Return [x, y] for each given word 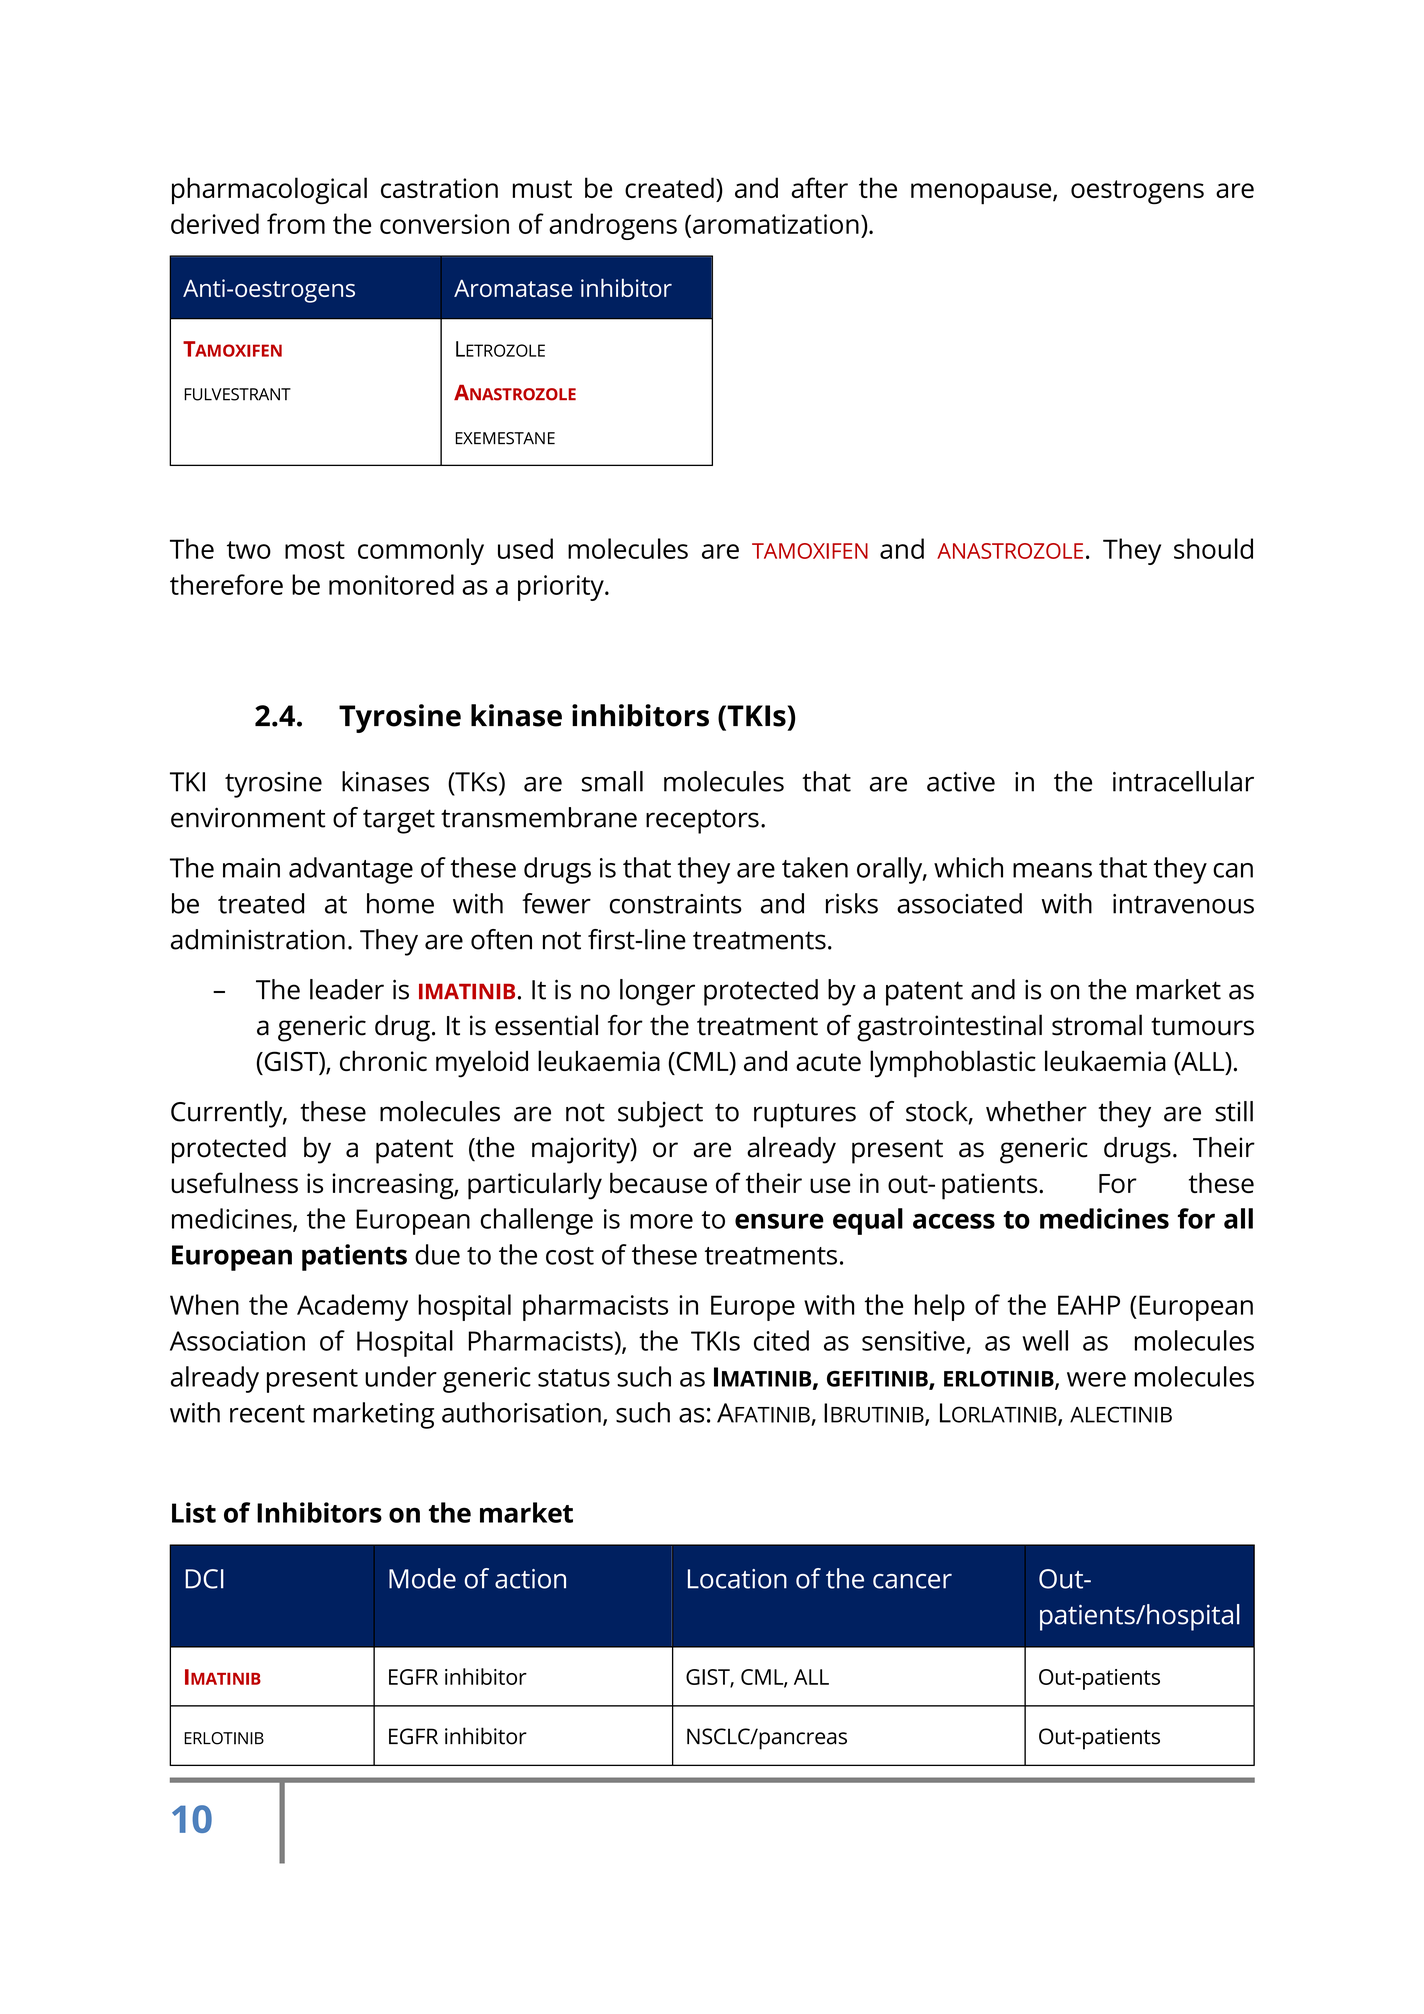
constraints [676, 904]
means [1052, 870]
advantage [351, 870]
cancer [912, 1581]
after [820, 187]
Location [737, 1579]
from [296, 223]
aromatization [776, 224]
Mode [422, 1578]
